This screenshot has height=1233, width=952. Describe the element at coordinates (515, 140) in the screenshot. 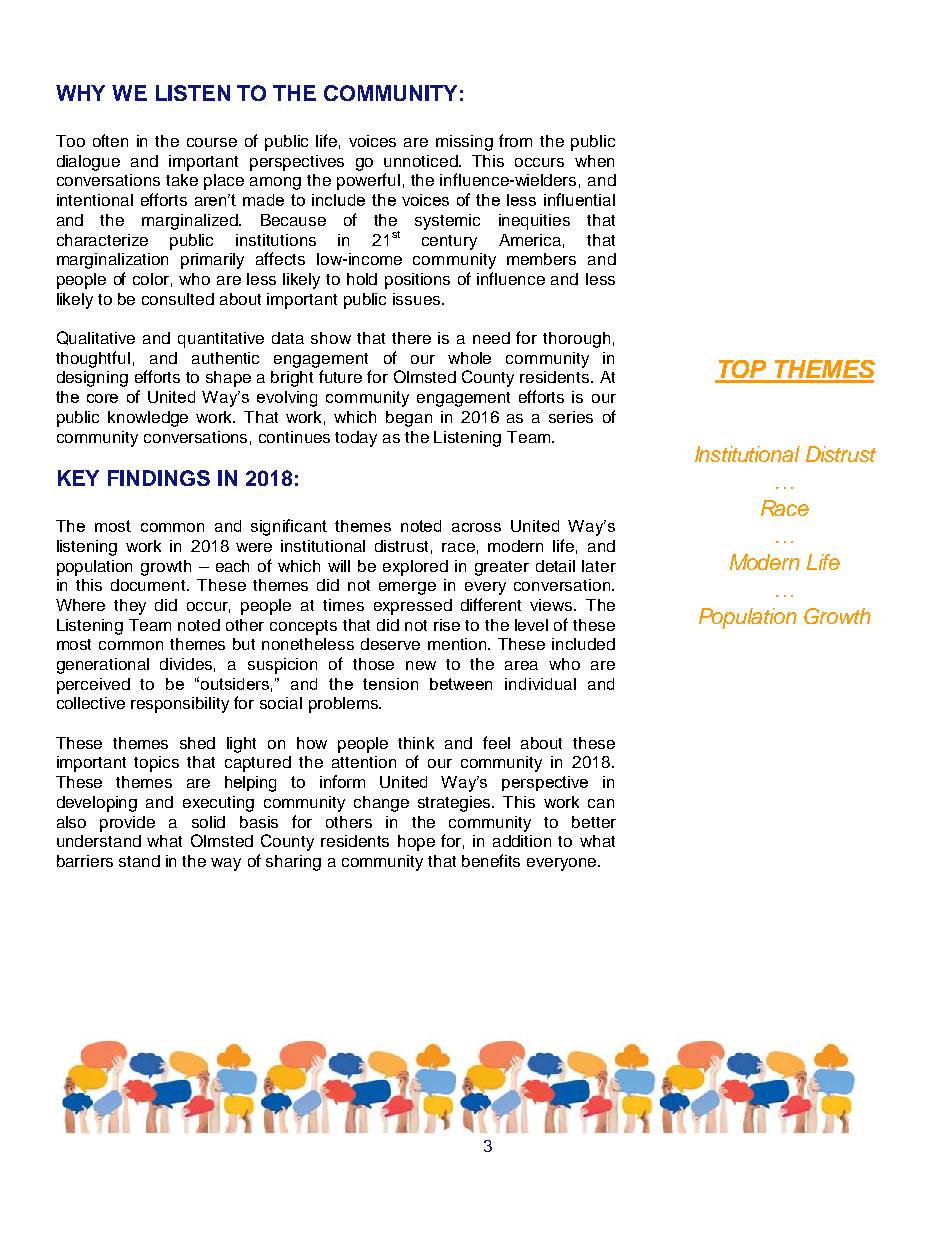

I see `from` at that location.
